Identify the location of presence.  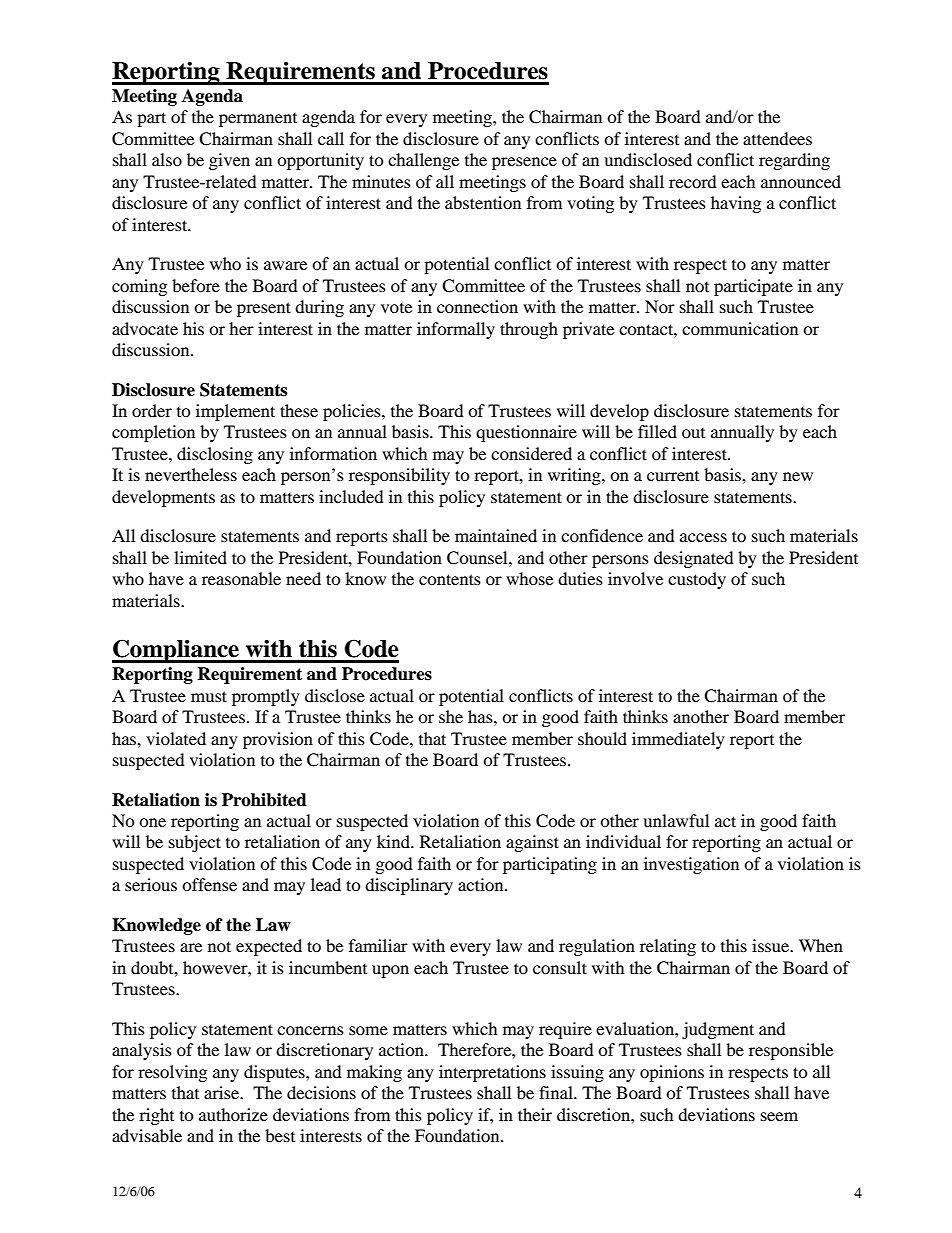
(524, 163).
